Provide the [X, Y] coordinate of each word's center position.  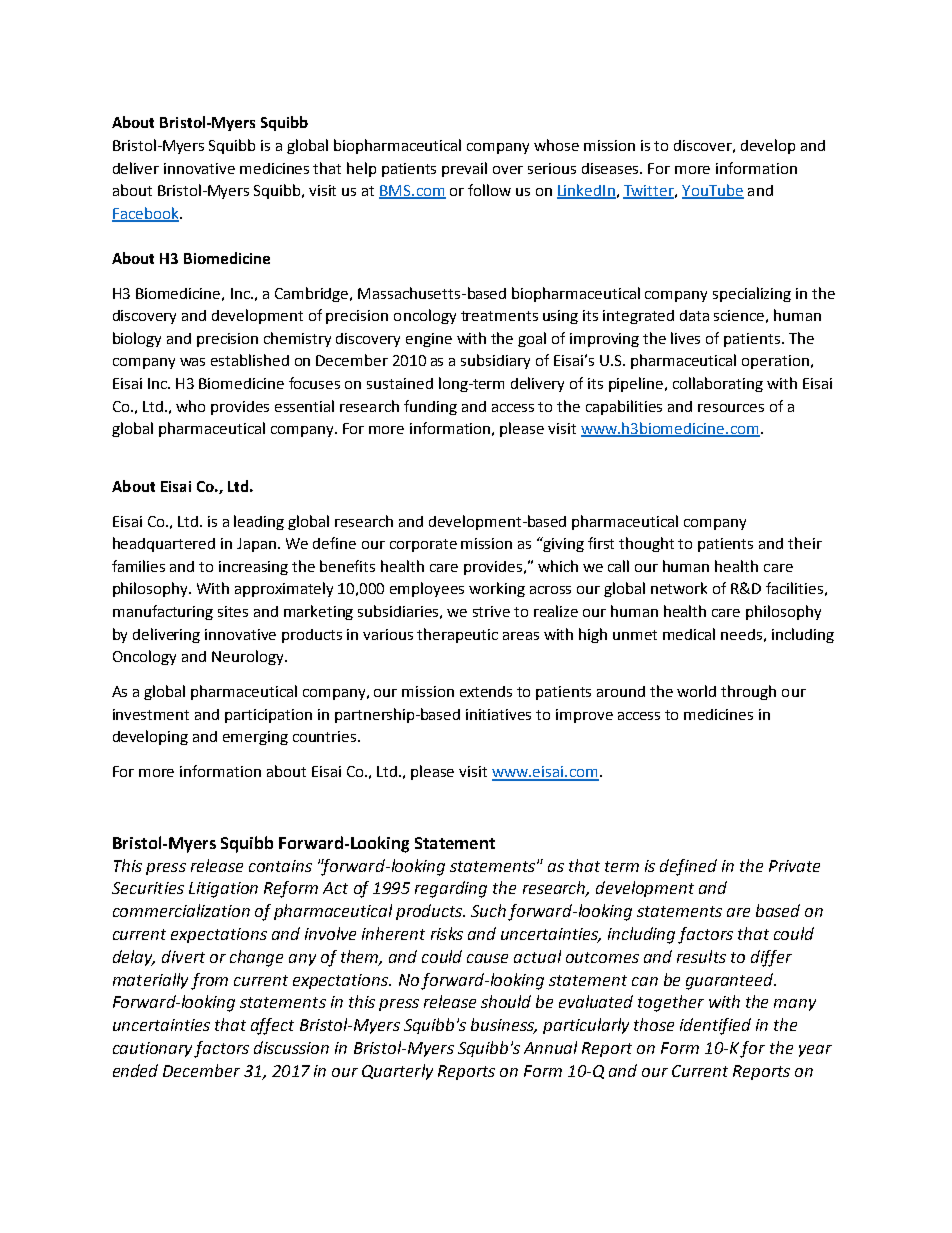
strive [491, 611]
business [504, 1026]
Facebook [146, 214]
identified [715, 1026]
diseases [612, 168]
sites [233, 611]
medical [689, 634]
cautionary [154, 1049]
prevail [464, 169]
